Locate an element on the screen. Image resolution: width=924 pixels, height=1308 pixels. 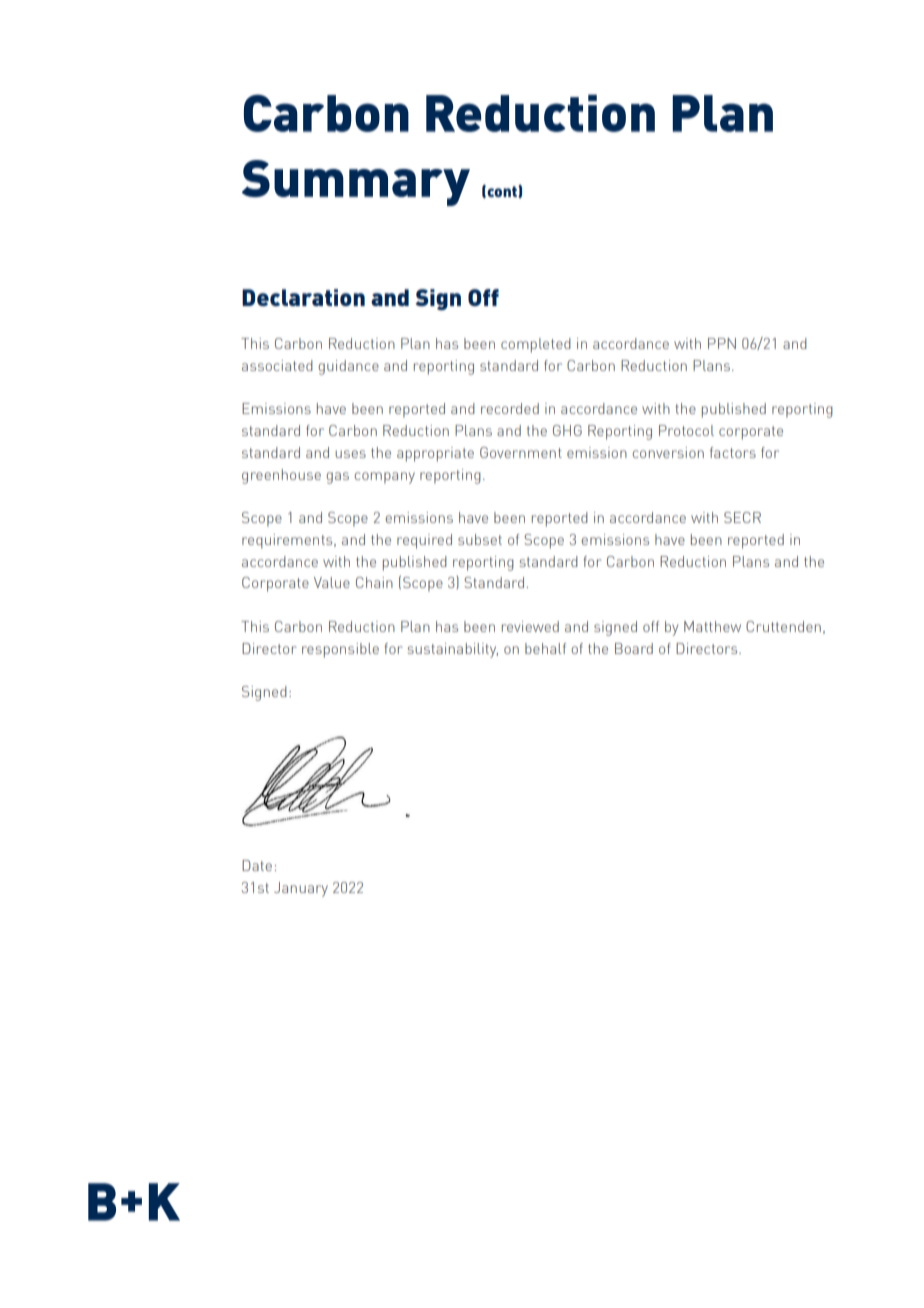
Summary is located at coordinates (356, 183).
